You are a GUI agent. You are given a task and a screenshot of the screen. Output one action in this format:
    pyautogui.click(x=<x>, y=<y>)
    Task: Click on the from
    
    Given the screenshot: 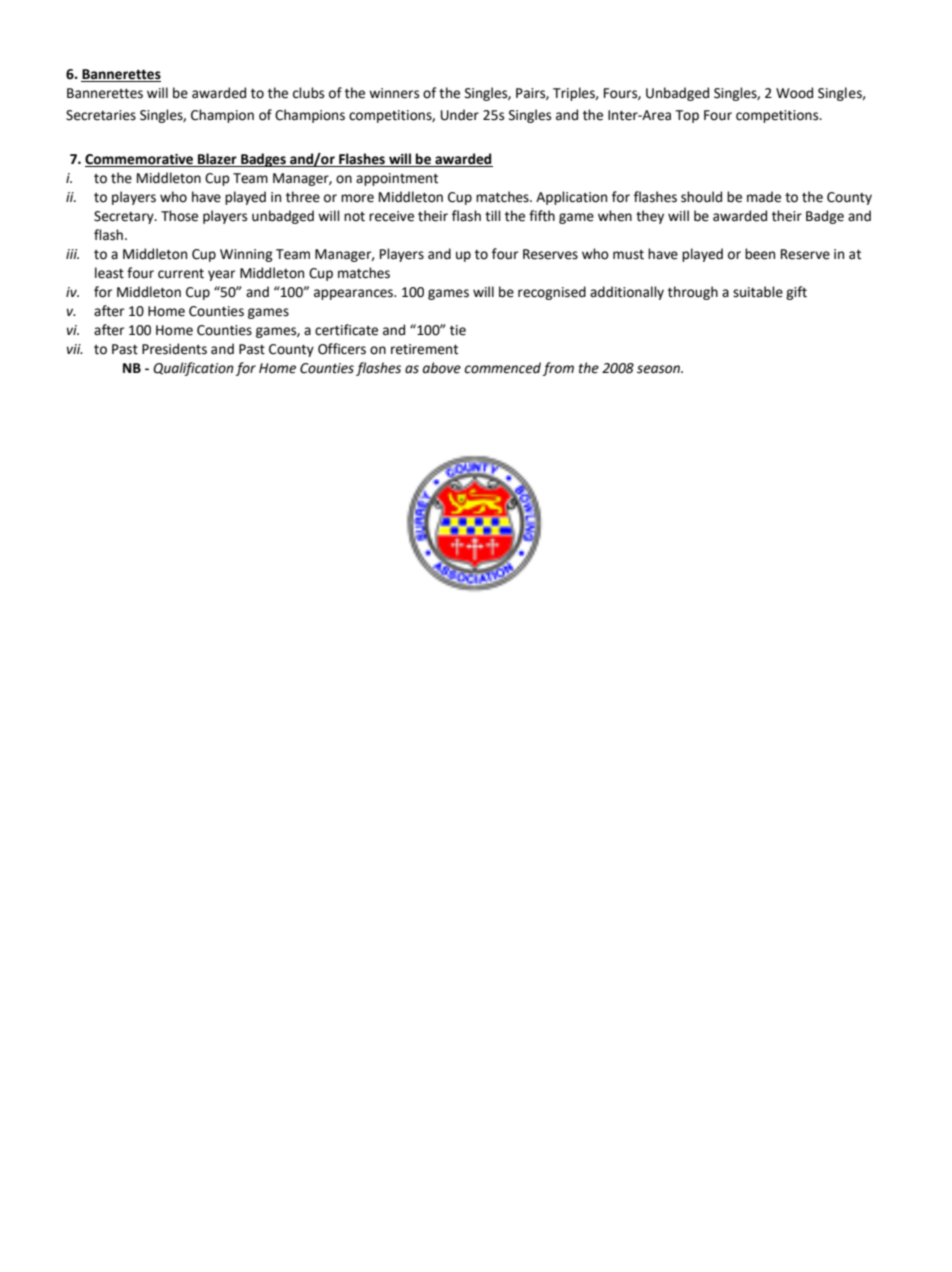 What is the action you would take?
    pyautogui.click(x=558, y=369)
